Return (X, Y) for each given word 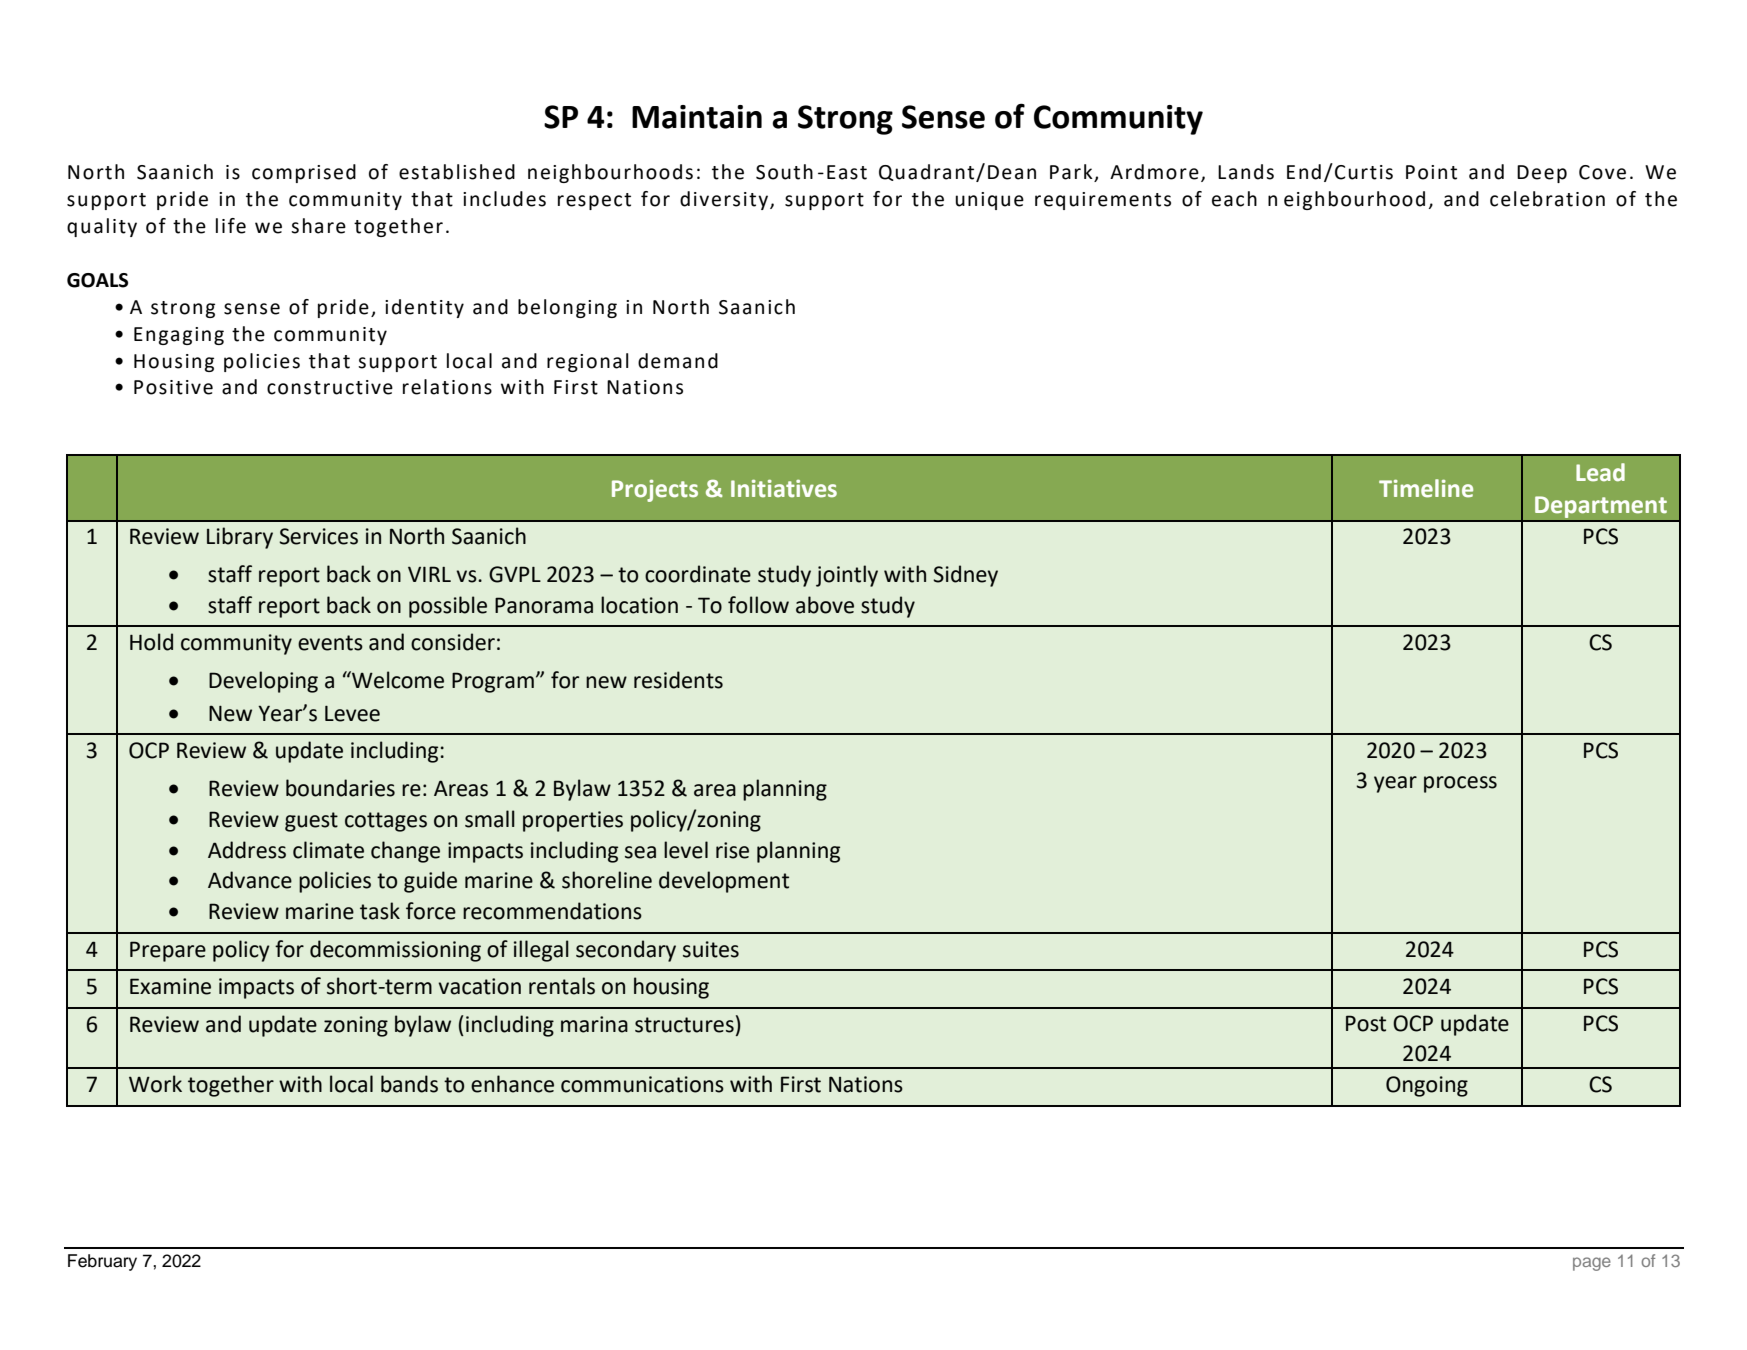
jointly (847, 576)
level (686, 850)
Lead (1600, 472)
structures (684, 1025)
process (1460, 784)
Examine (170, 986)
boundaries (340, 788)
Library (240, 538)
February (102, 1262)
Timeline (1426, 488)
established (457, 172)
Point (1431, 172)
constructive (330, 387)
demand (678, 361)
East (847, 172)
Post (1366, 1023)
